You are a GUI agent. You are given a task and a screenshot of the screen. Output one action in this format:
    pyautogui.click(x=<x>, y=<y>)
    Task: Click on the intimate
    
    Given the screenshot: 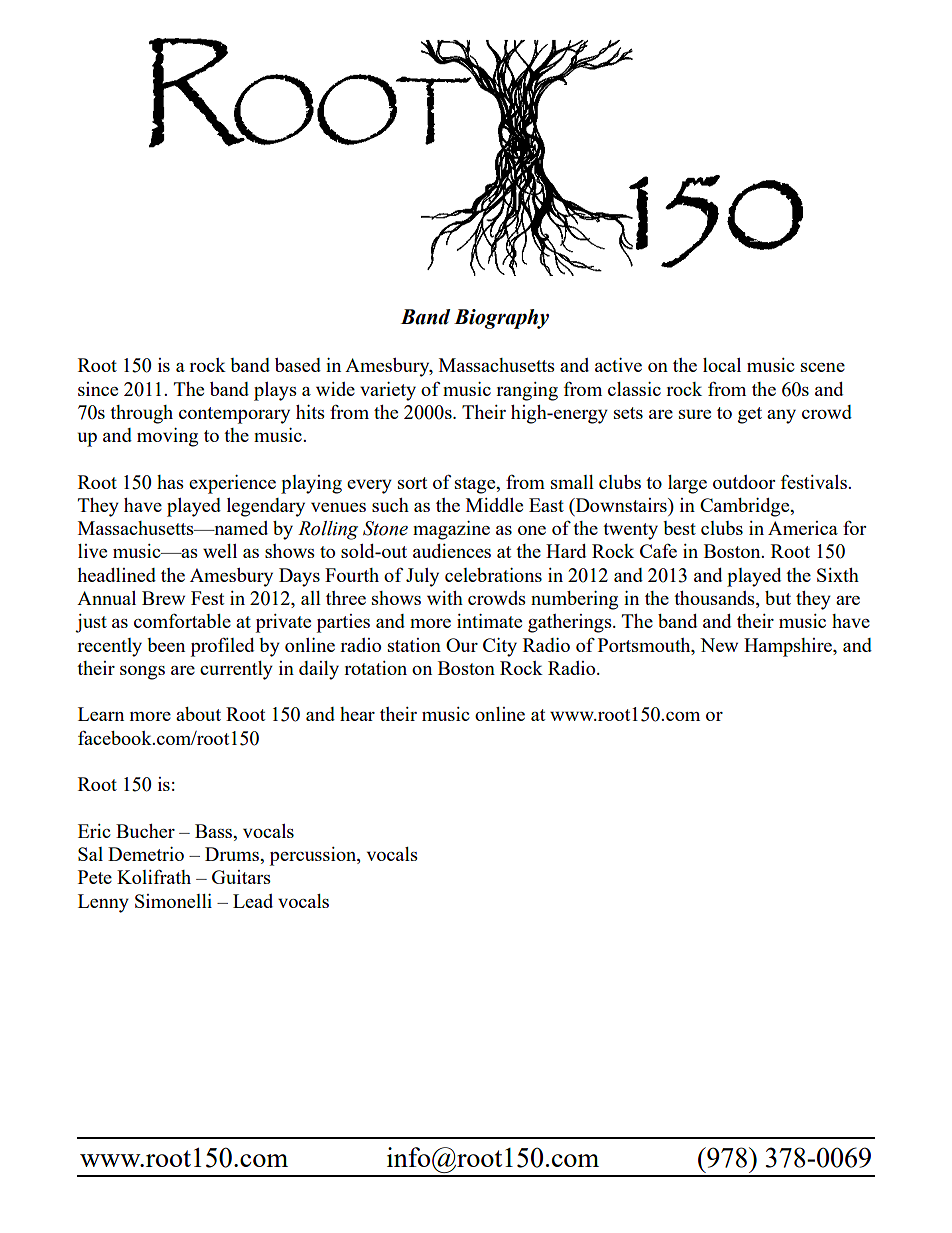 What is the action you would take?
    pyautogui.click(x=489, y=621)
